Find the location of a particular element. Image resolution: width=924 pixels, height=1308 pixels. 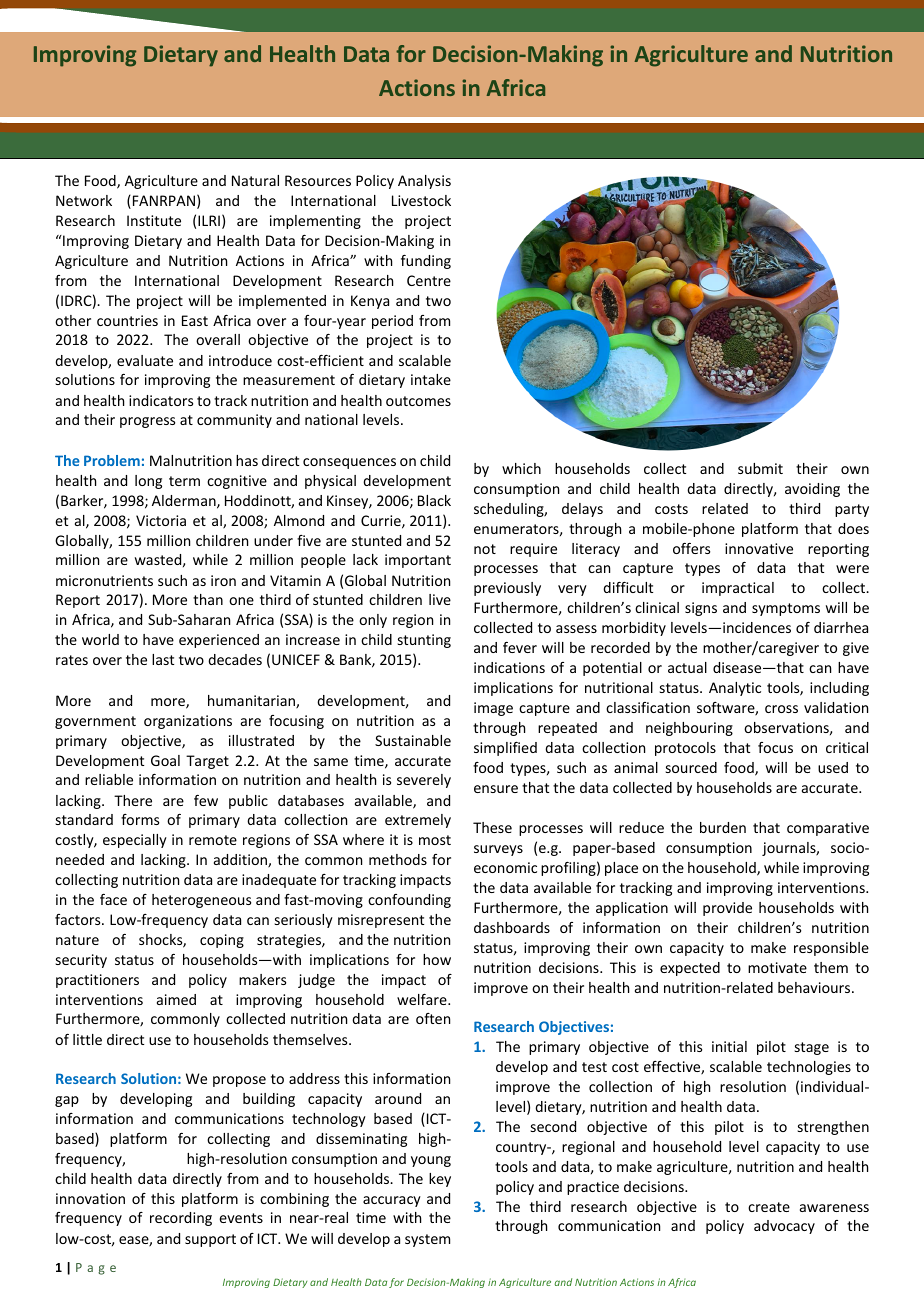

Institute is located at coordinates (154, 220).
